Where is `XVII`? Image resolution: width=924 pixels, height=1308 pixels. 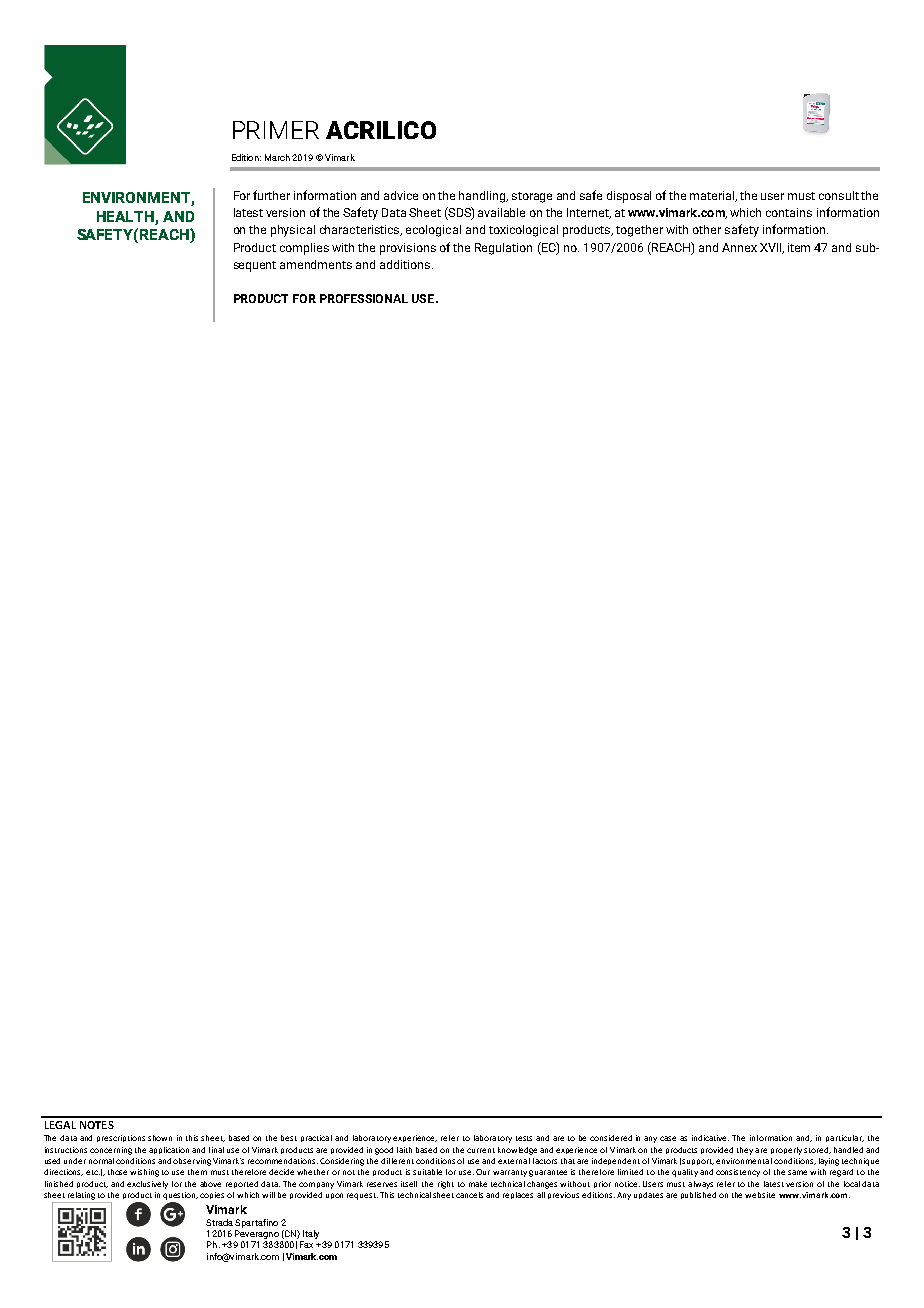 XVII is located at coordinates (772, 248).
